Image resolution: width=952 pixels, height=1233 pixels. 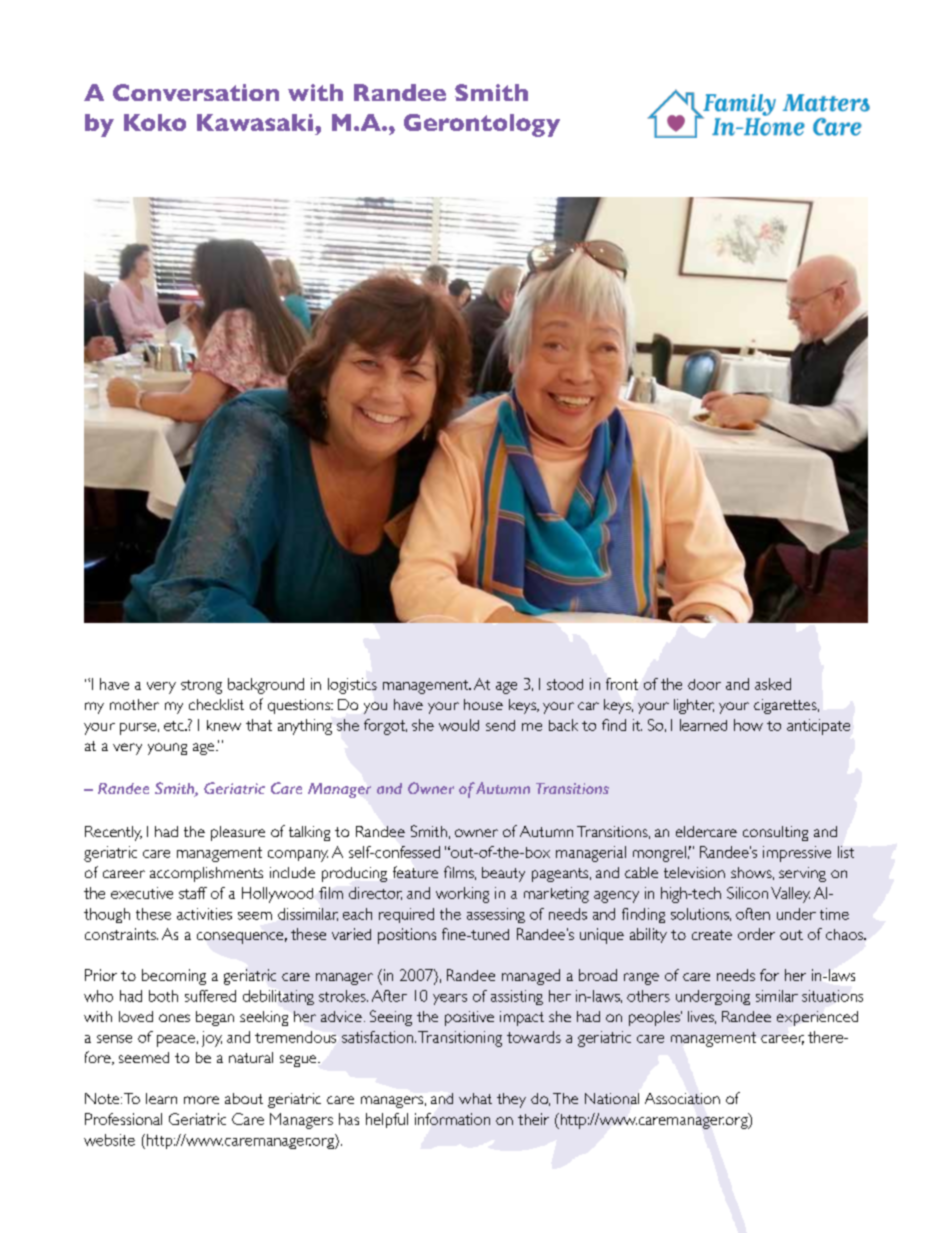 What do you see at coordinates (204, 914) in the page?
I see `activities` at bounding box center [204, 914].
